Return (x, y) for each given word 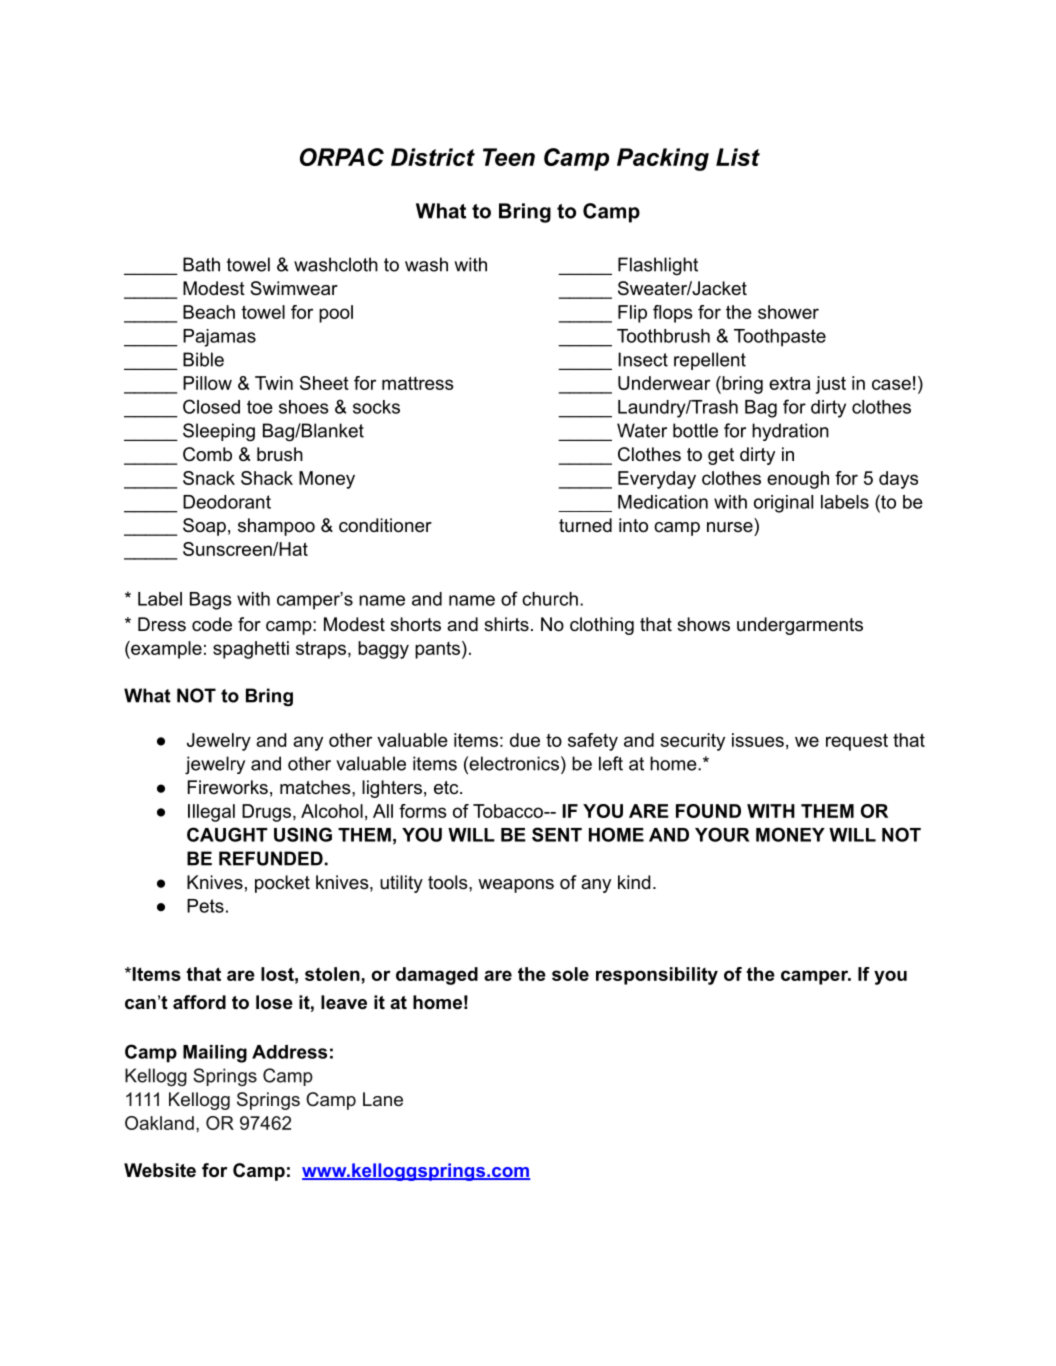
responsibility (657, 976)
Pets (205, 906)
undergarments (800, 626)
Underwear (664, 383)
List (738, 157)
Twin (274, 383)
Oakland (159, 1123)
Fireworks (228, 787)
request (857, 742)
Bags (211, 601)
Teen (509, 157)
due (525, 740)
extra (790, 383)
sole (570, 974)
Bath (201, 264)
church (550, 599)
